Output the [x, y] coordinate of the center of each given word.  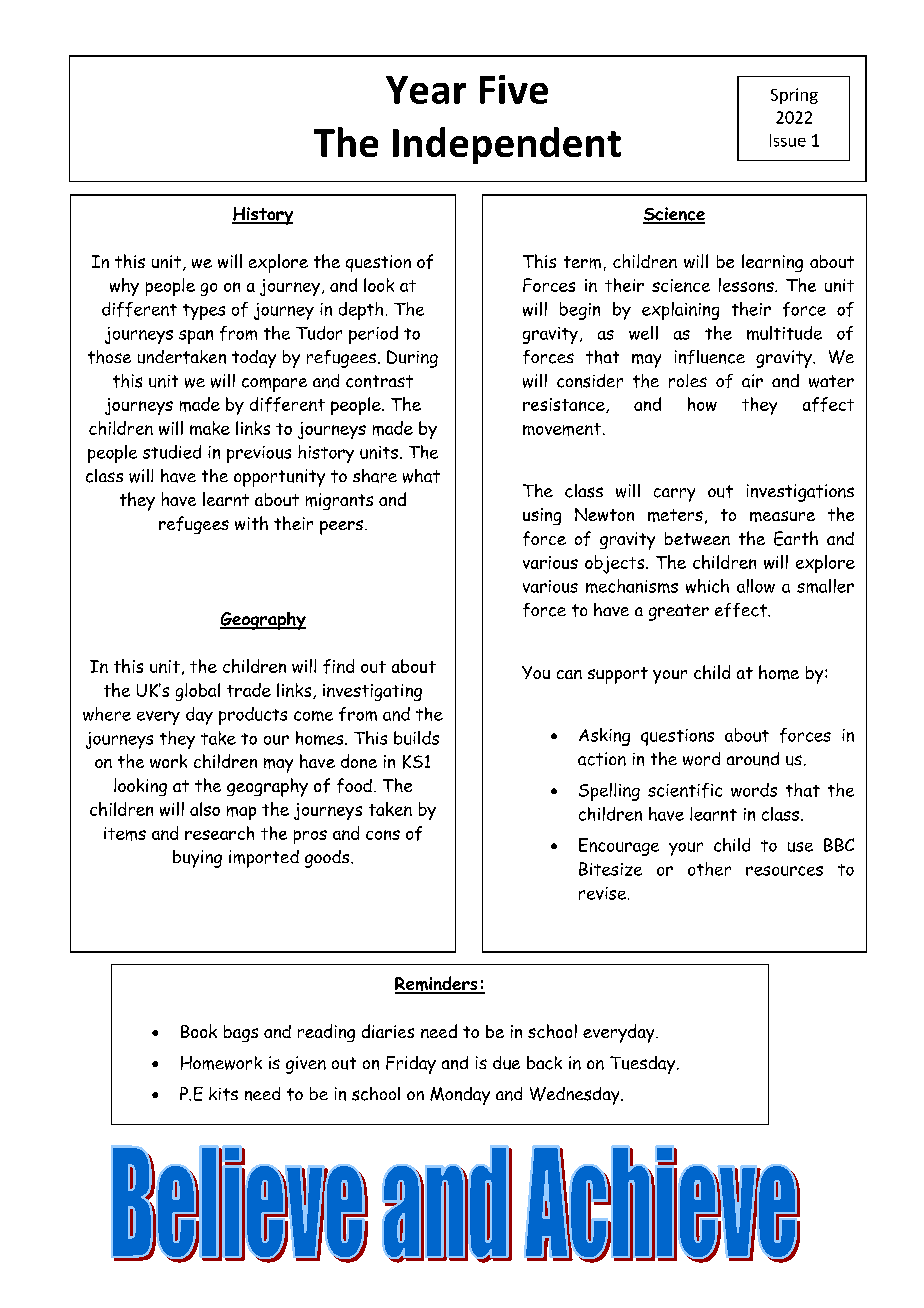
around [753, 759]
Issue [788, 140]
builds [416, 738]
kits [223, 1094]
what [421, 476]
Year [426, 90]
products [253, 716]
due [506, 1063]
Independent [507, 145]
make [210, 428]
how [702, 404]
